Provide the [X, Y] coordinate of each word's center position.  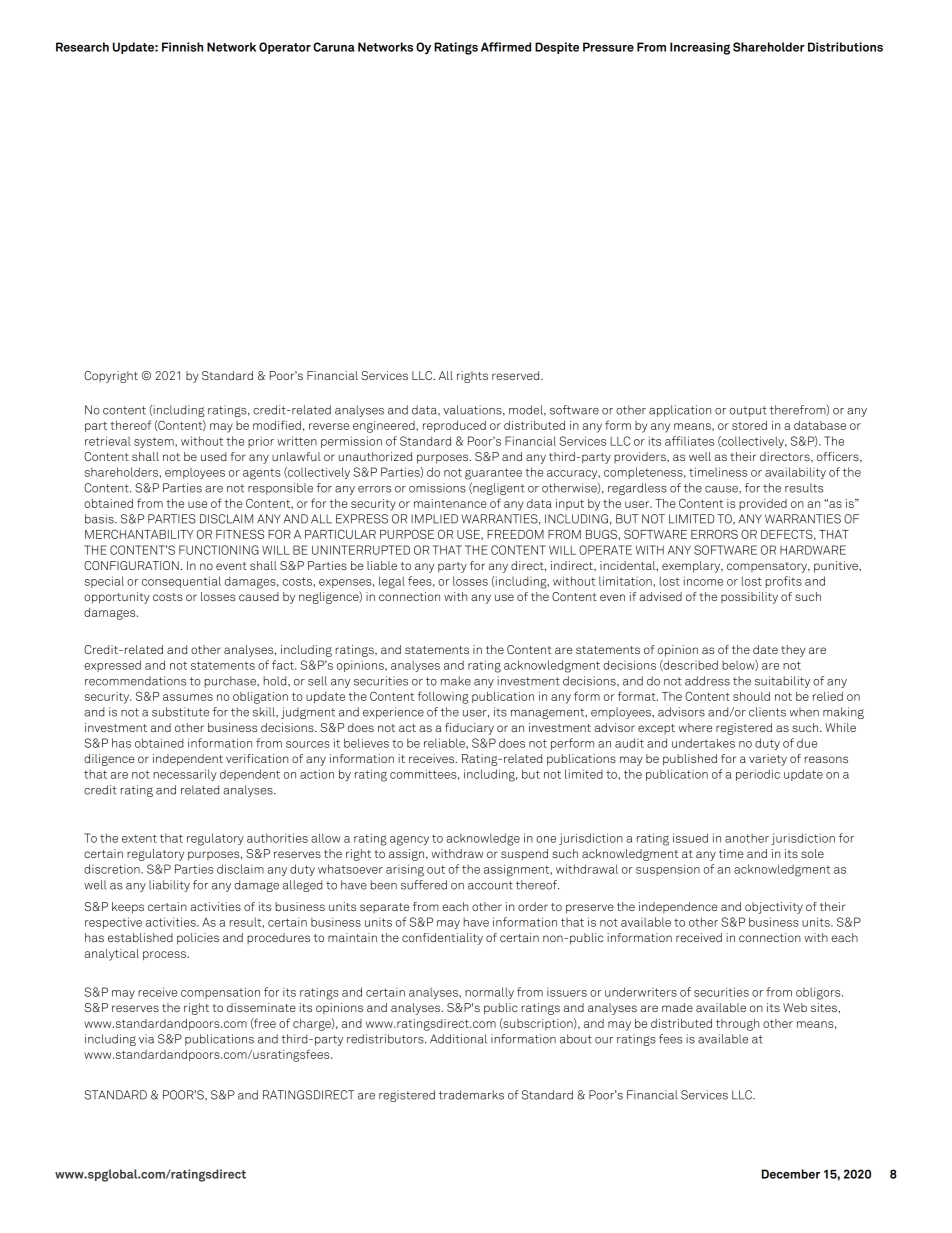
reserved [517, 375]
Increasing [700, 48]
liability [169, 886]
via [146, 1039]
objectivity [774, 908]
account [490, 885]
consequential [181, 582]
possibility [749, 598]
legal [392, 582]
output [748, 411]
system [155, 442]
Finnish [182, 47]
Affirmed [506, 47]
